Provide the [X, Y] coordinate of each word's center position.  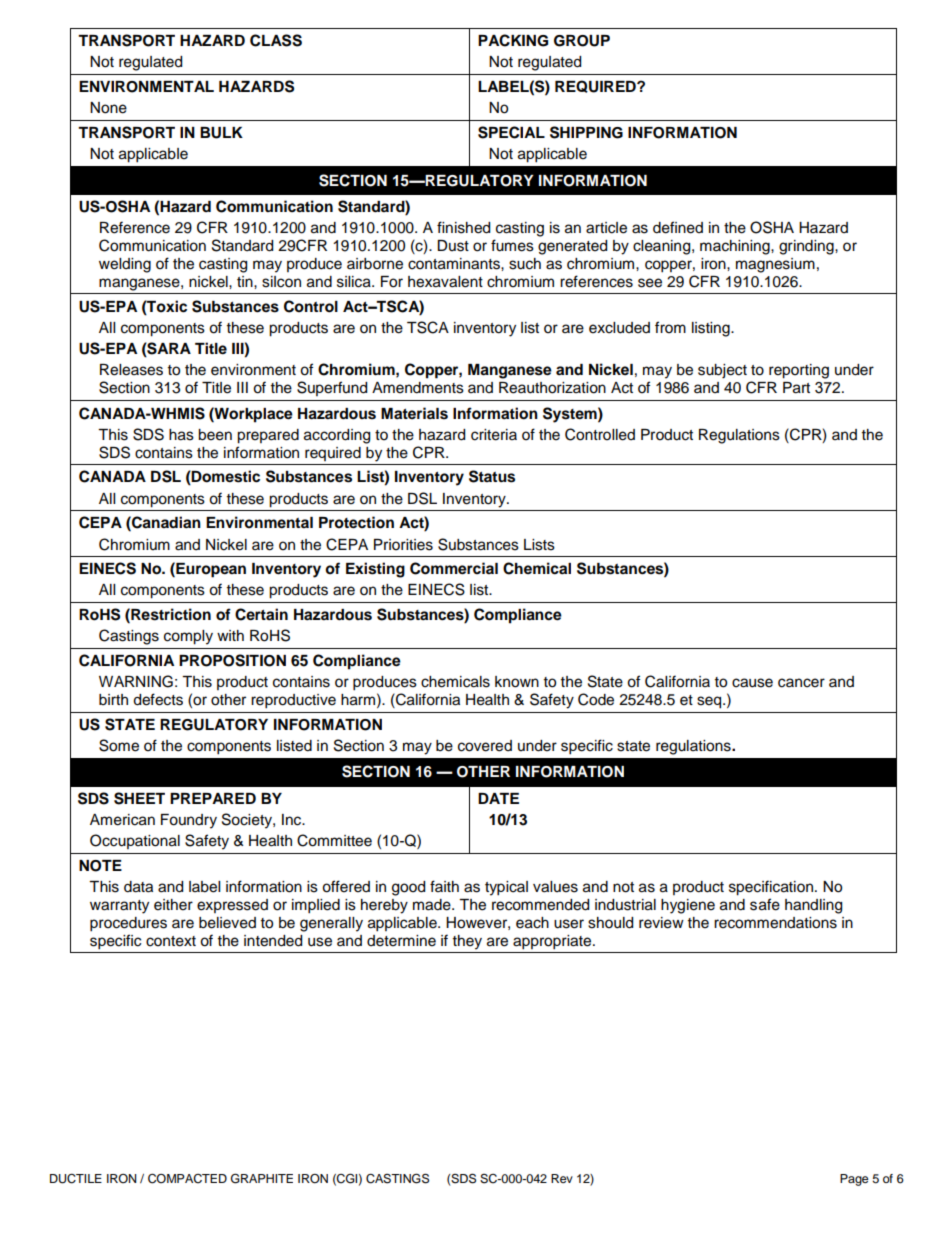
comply [188, 637]
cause [752, 683]
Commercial [454, 568]
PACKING [513, 40]
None [108, 108]
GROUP [582, 41]
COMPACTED [187, 1178]
